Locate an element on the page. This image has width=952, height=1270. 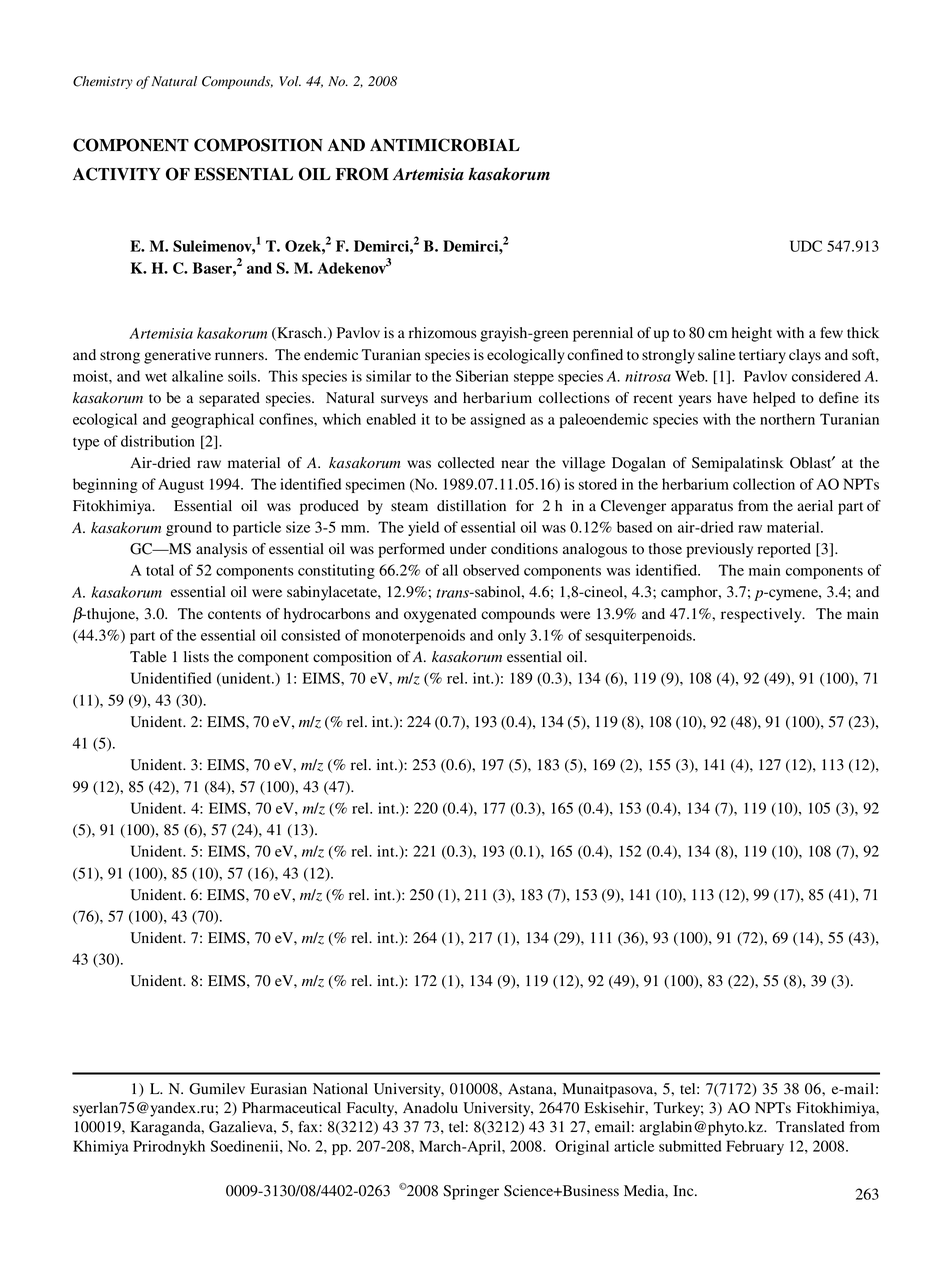
only is located at coordinates (512, 636).
